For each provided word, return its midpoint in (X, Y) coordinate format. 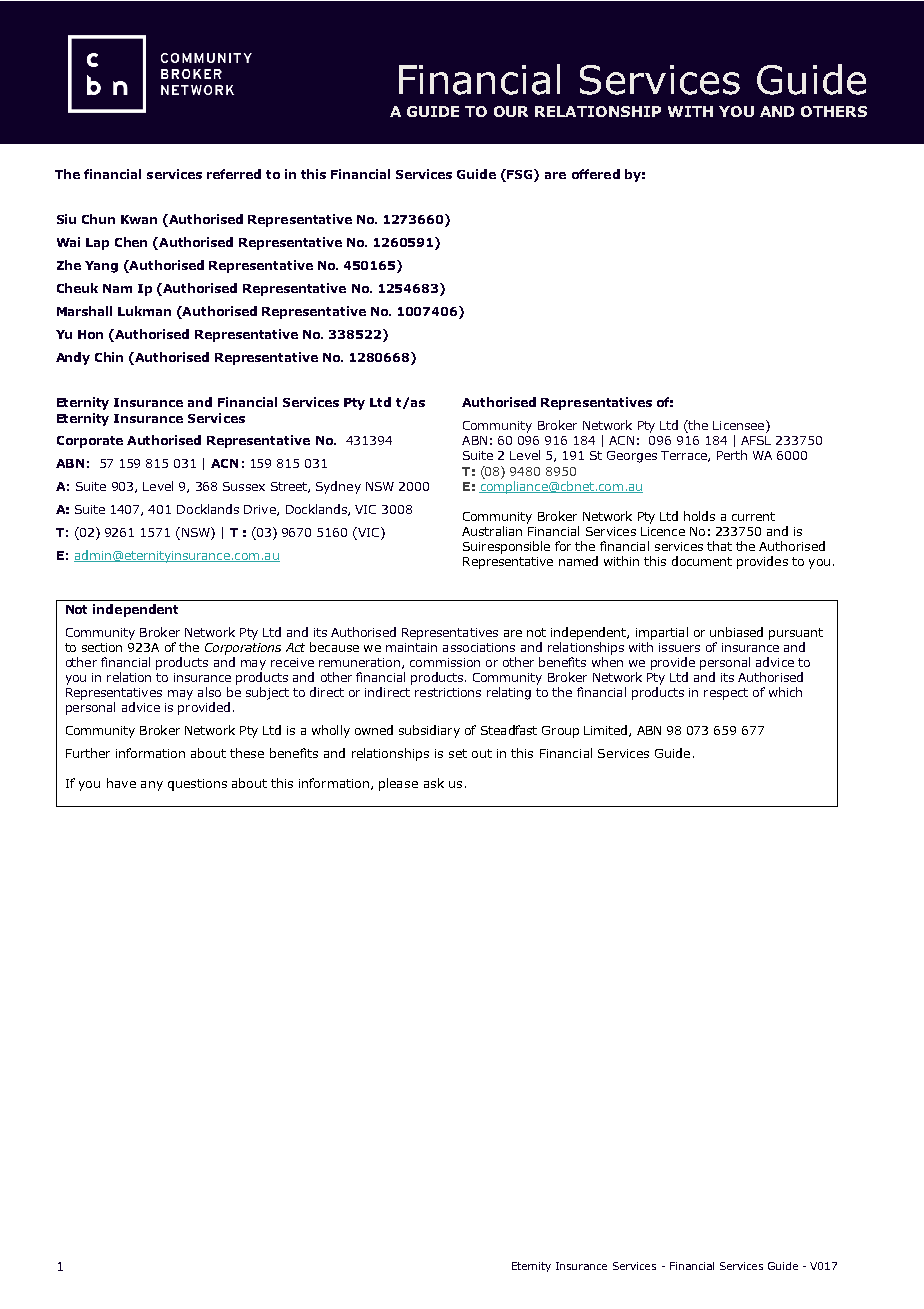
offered (596, 174)
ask (434, 783)
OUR (511, 111)
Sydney (338, 487)
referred (234, 174)
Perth (732, 455)
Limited (605, 730)
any (152, 786)
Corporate (90, 442)
